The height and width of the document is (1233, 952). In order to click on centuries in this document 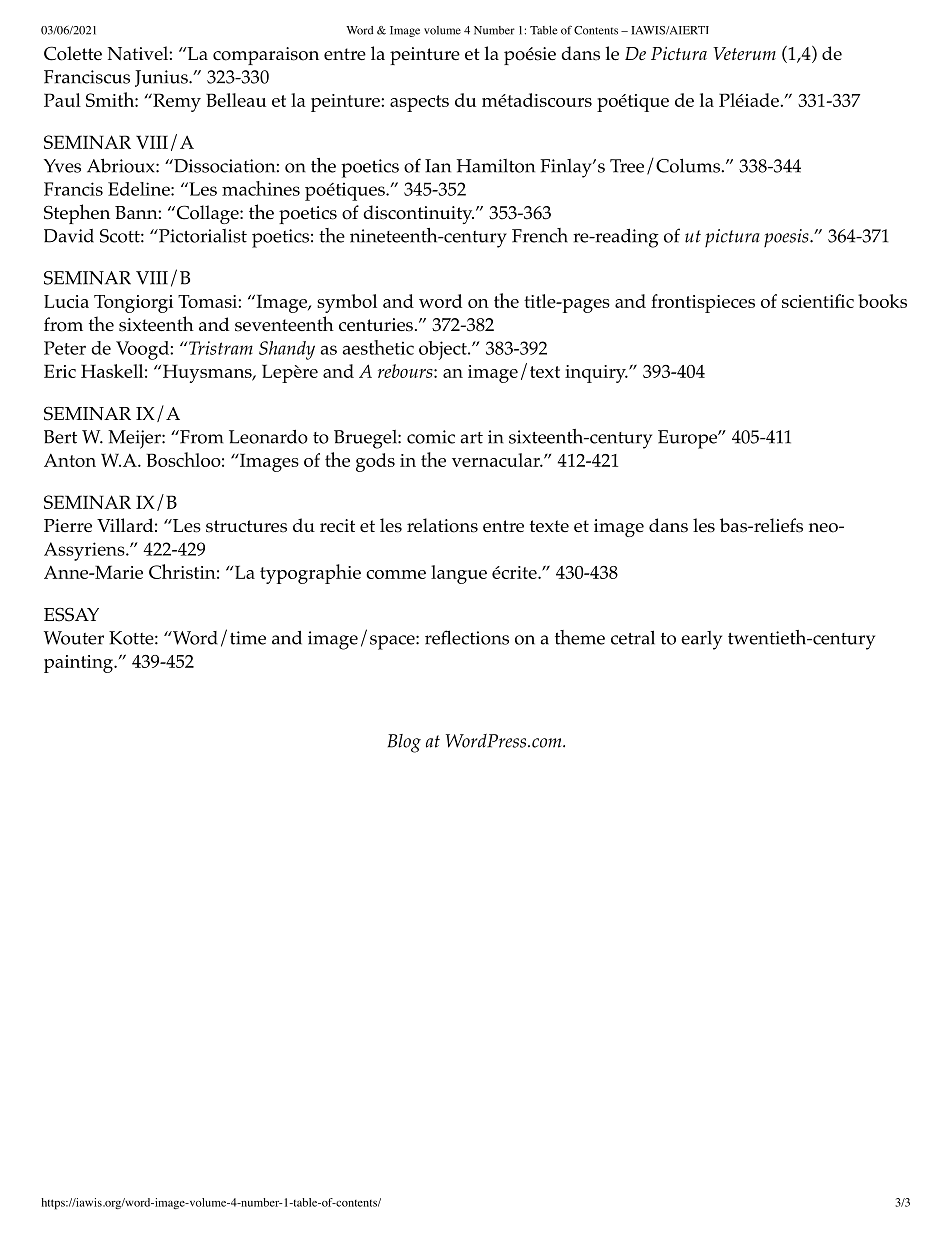, I will do `click(376, 325)`.
